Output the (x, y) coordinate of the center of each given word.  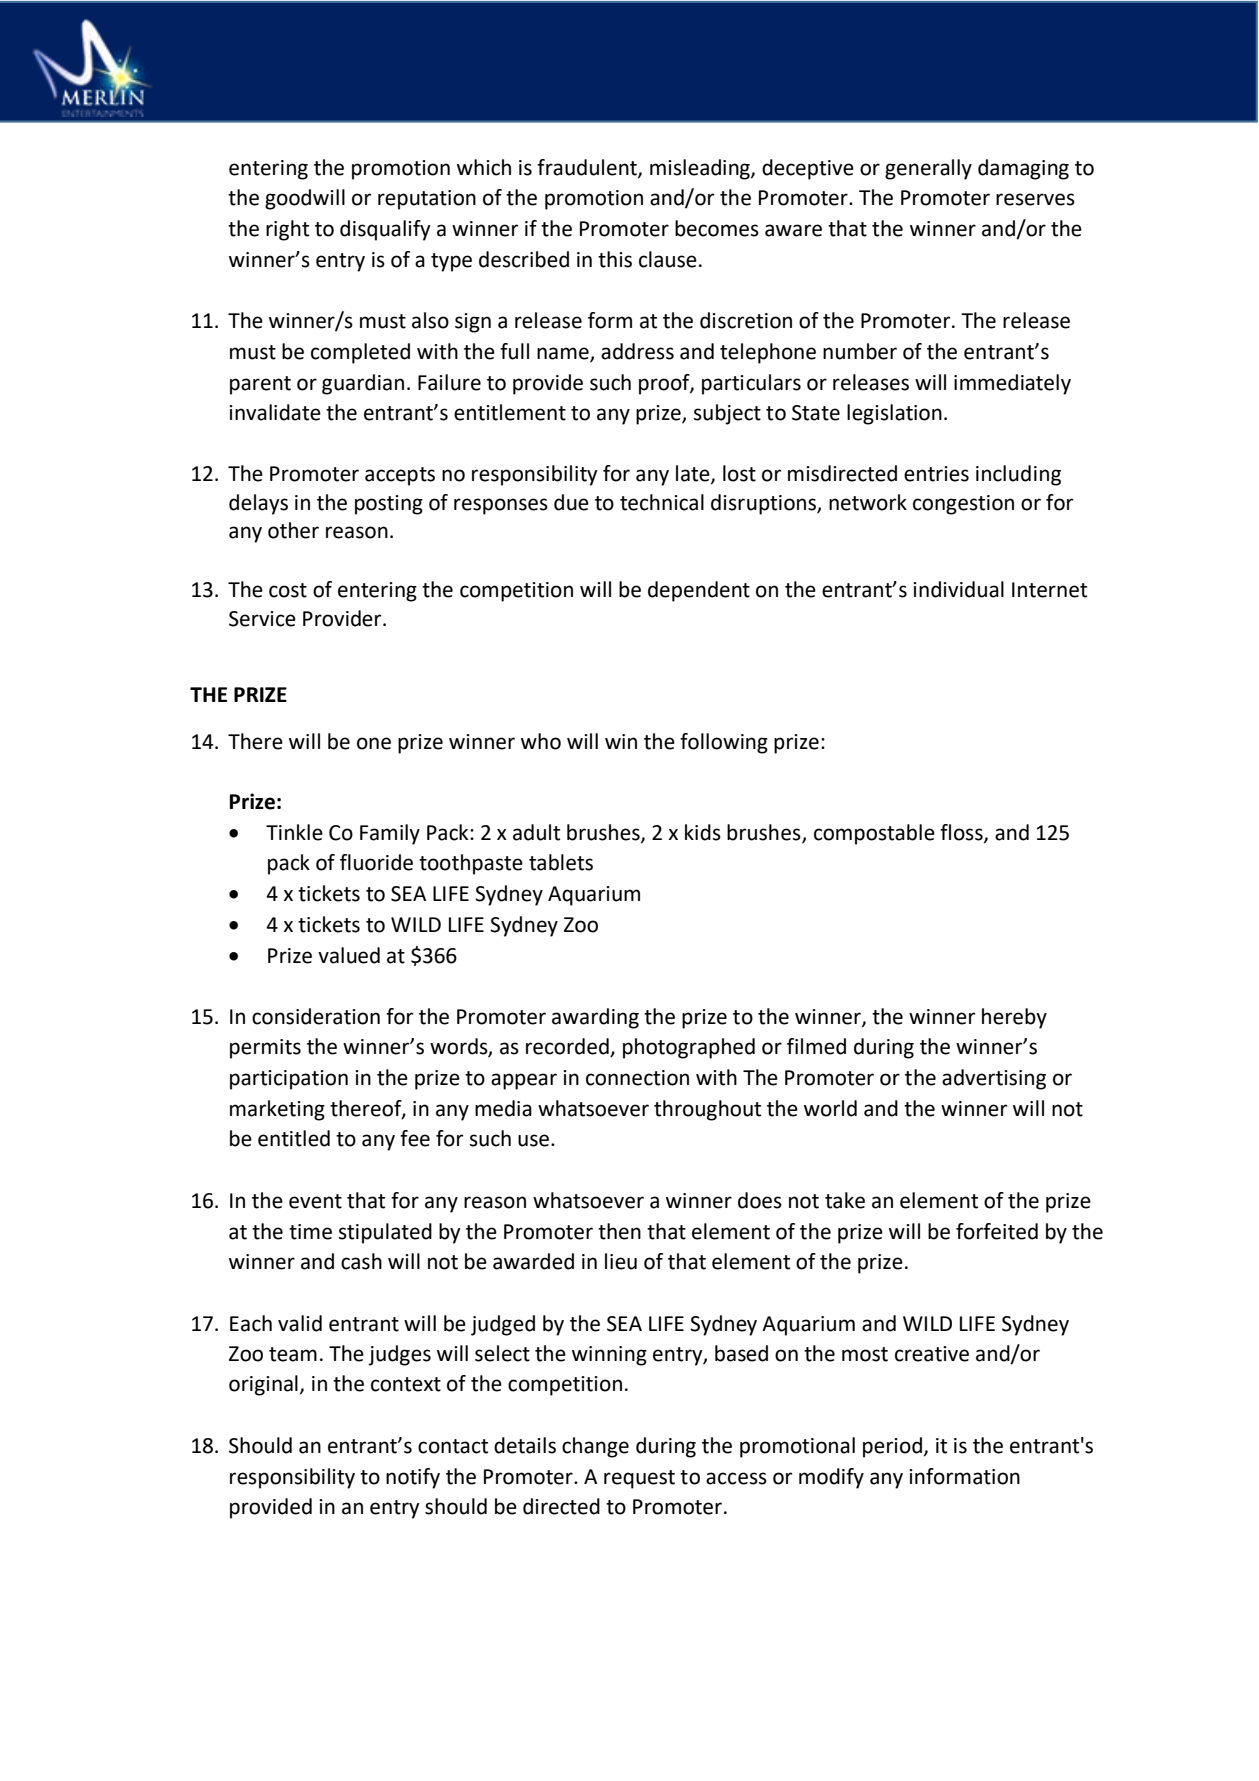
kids (703, 832)
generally (928, 169)
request (639, 1479)
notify (413, 1478)
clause (668, 259)
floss (962, 833)
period (892, 1447)
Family (390, 834)
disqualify (385, 230)
